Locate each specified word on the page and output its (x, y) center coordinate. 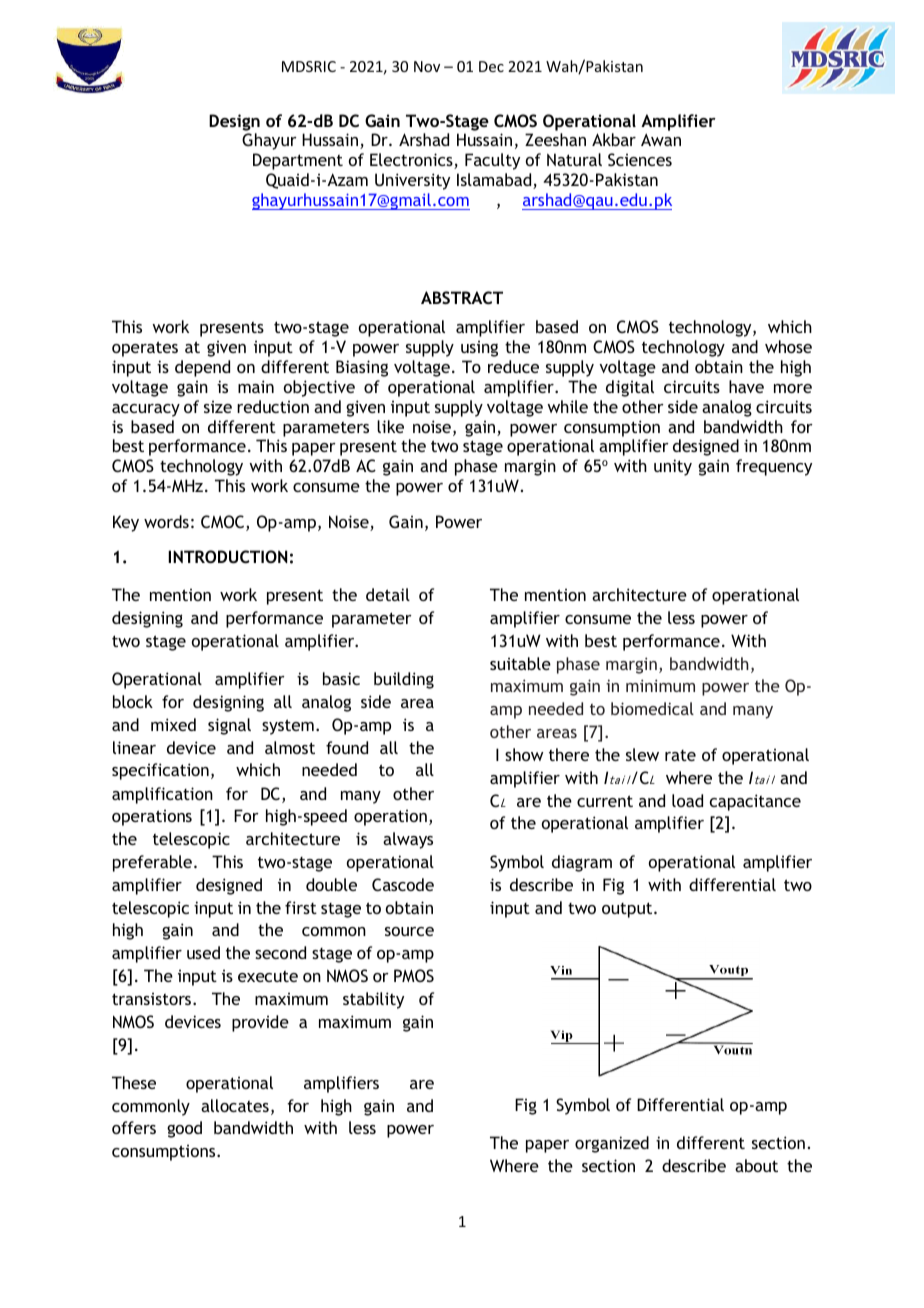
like (390, 426)
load (687, 800)
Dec (491, 66)
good (184, 1129)
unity (673, 467)
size (218, 407)
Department (298, 161)
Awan (661, 139)
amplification (162, 795)
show (524, 754)
